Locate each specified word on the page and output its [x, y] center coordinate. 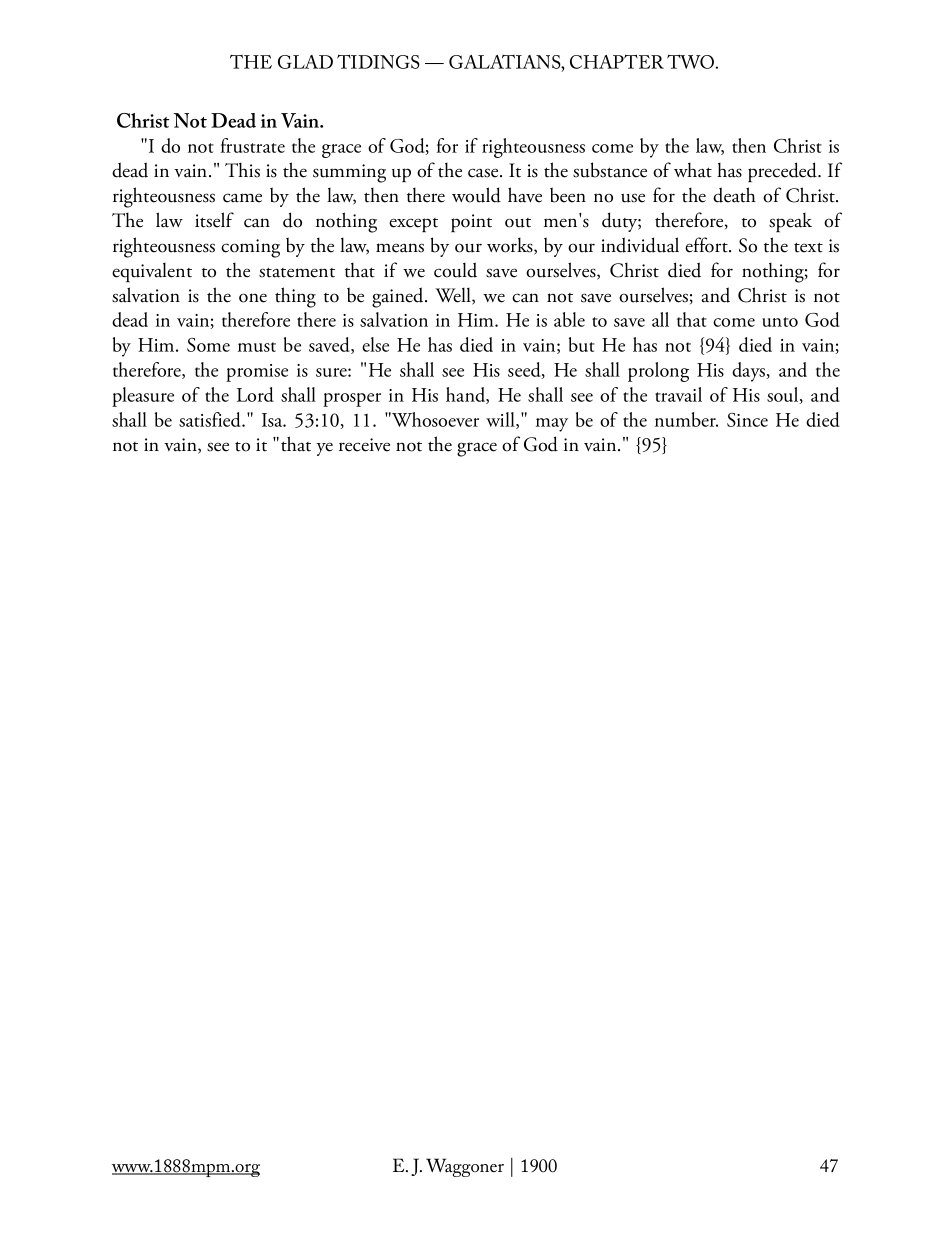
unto [780, 322]
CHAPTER [617, 61]
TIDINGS [378, 61]
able [569, 319]
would [476, 195]
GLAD [305, 62]
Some [208, 345]
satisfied [211, 419]
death [734, 195]
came [242, 198]
